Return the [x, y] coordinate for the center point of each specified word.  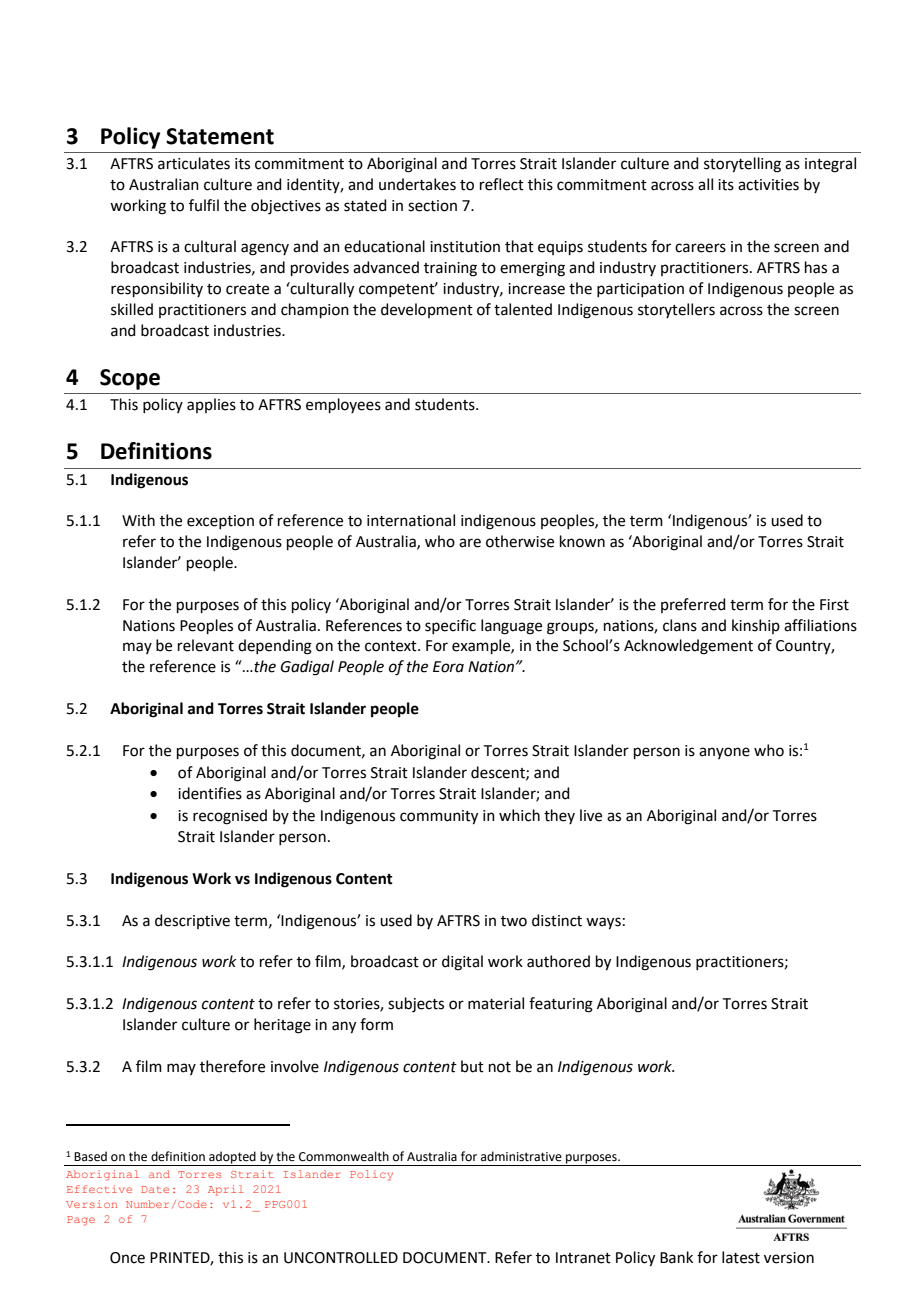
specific [450, 626]
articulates [194, 163]
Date [155, 1189]
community [439, 817]
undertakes [417, 184]
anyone [724, 753]
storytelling [742, 165]
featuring [561, 1005]
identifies [210, 793]
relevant [206, 645]
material [496, 1003]
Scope [130, 379]
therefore [232, 1066]
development [427, 310]
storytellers [676, 310]
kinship [756, 626]
